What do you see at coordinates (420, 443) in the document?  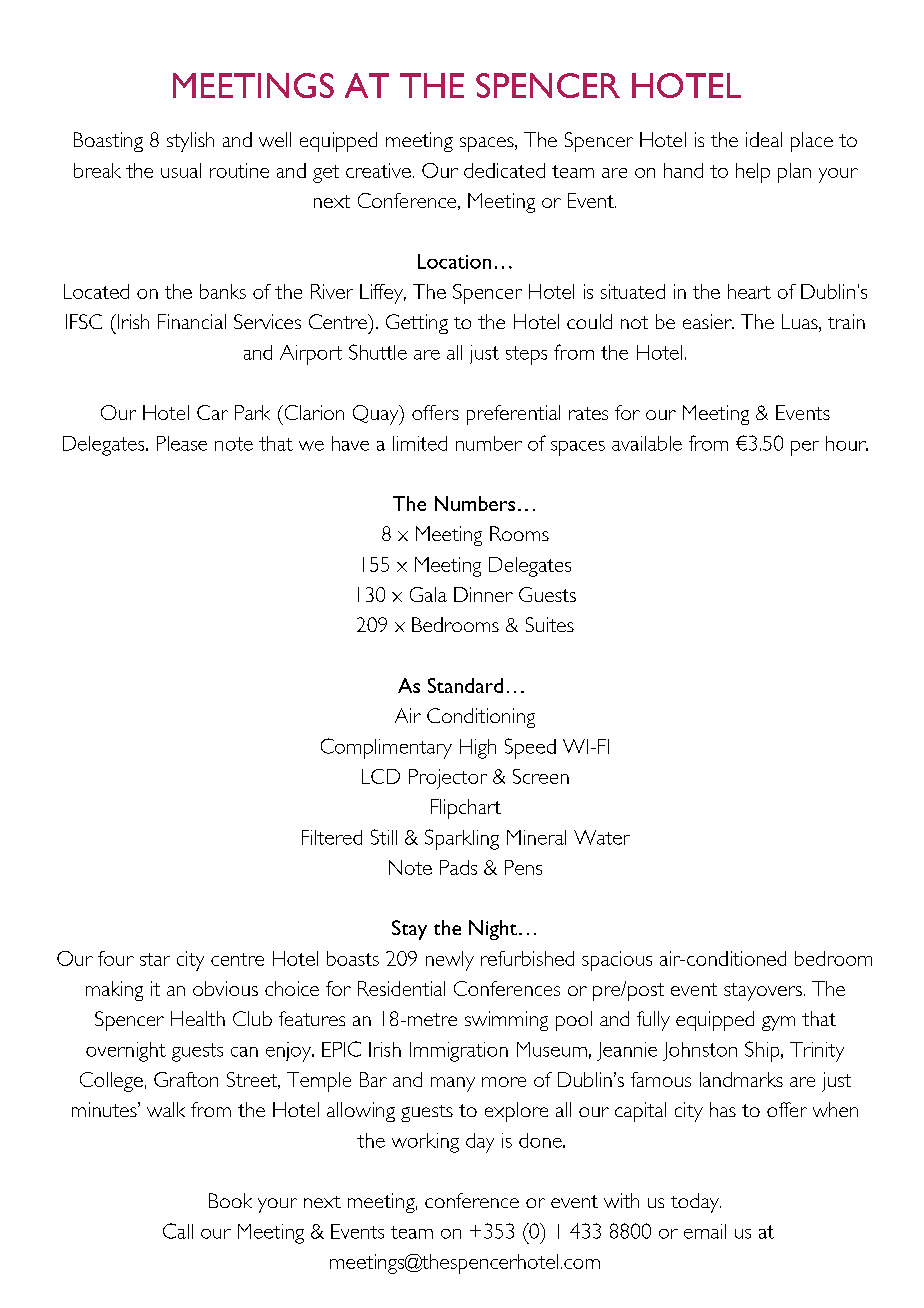 I see `limited` at bounding box center [420, 443].
